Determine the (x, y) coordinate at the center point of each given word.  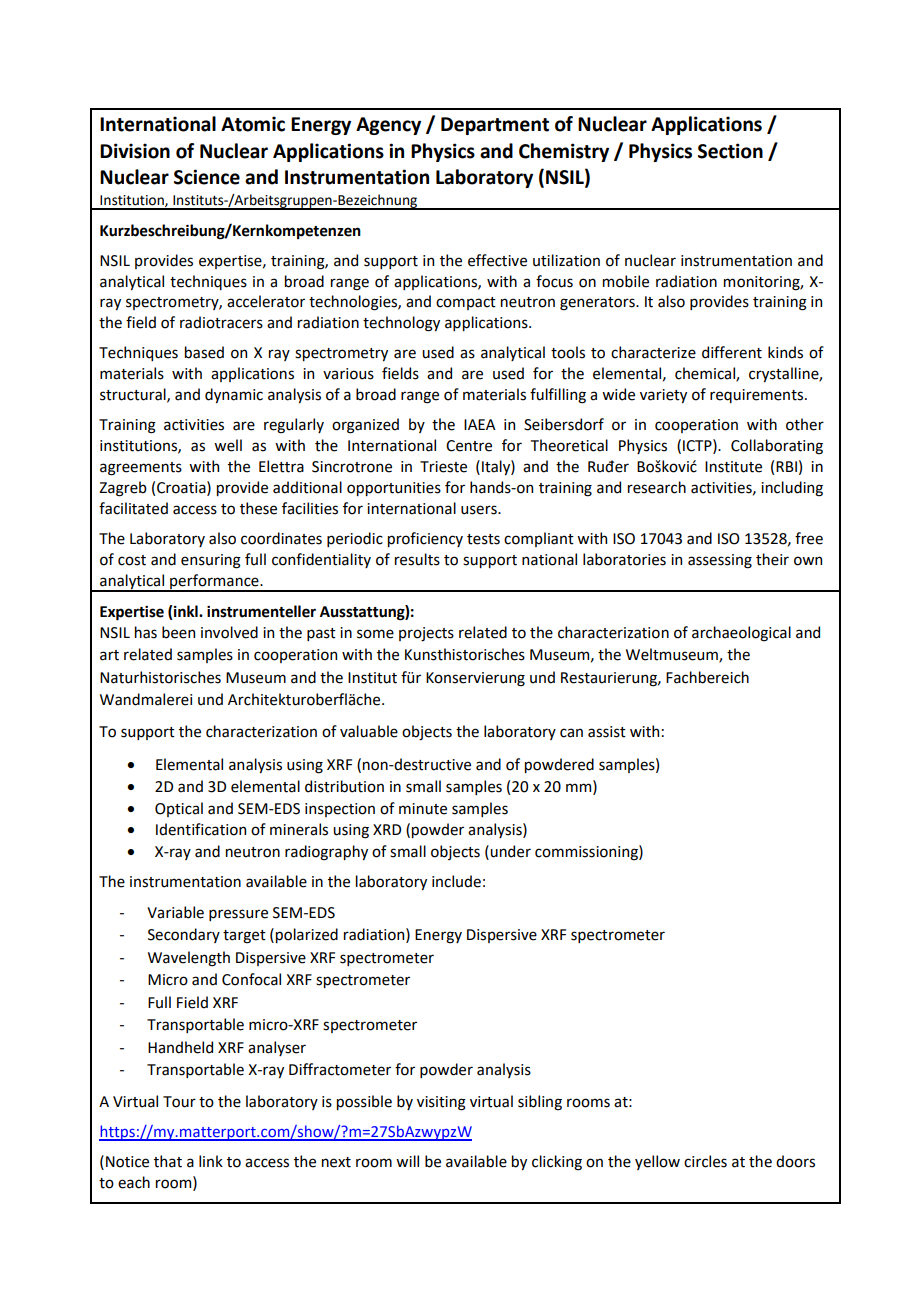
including (792, 489)
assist (607, 732)
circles (705, 1161)
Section (730, 151)
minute (423, 809)
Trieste (443, 467)
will (407, 1161)
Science (207, 177)
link (211, 1161)
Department (495, 126)
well (228, 445)
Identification (201, 829)
